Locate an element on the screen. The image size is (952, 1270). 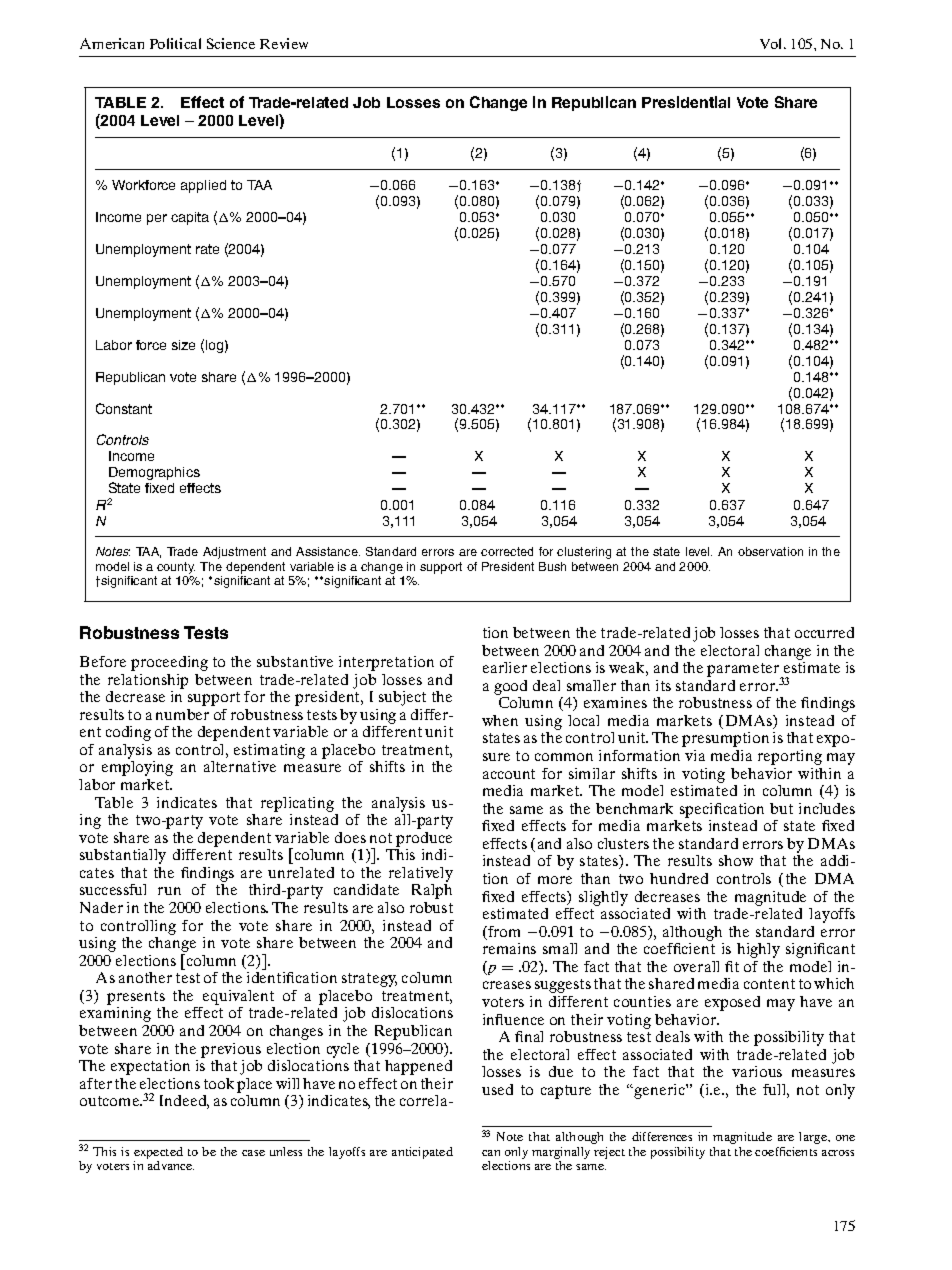
size is located at coordinates (183, 345).
